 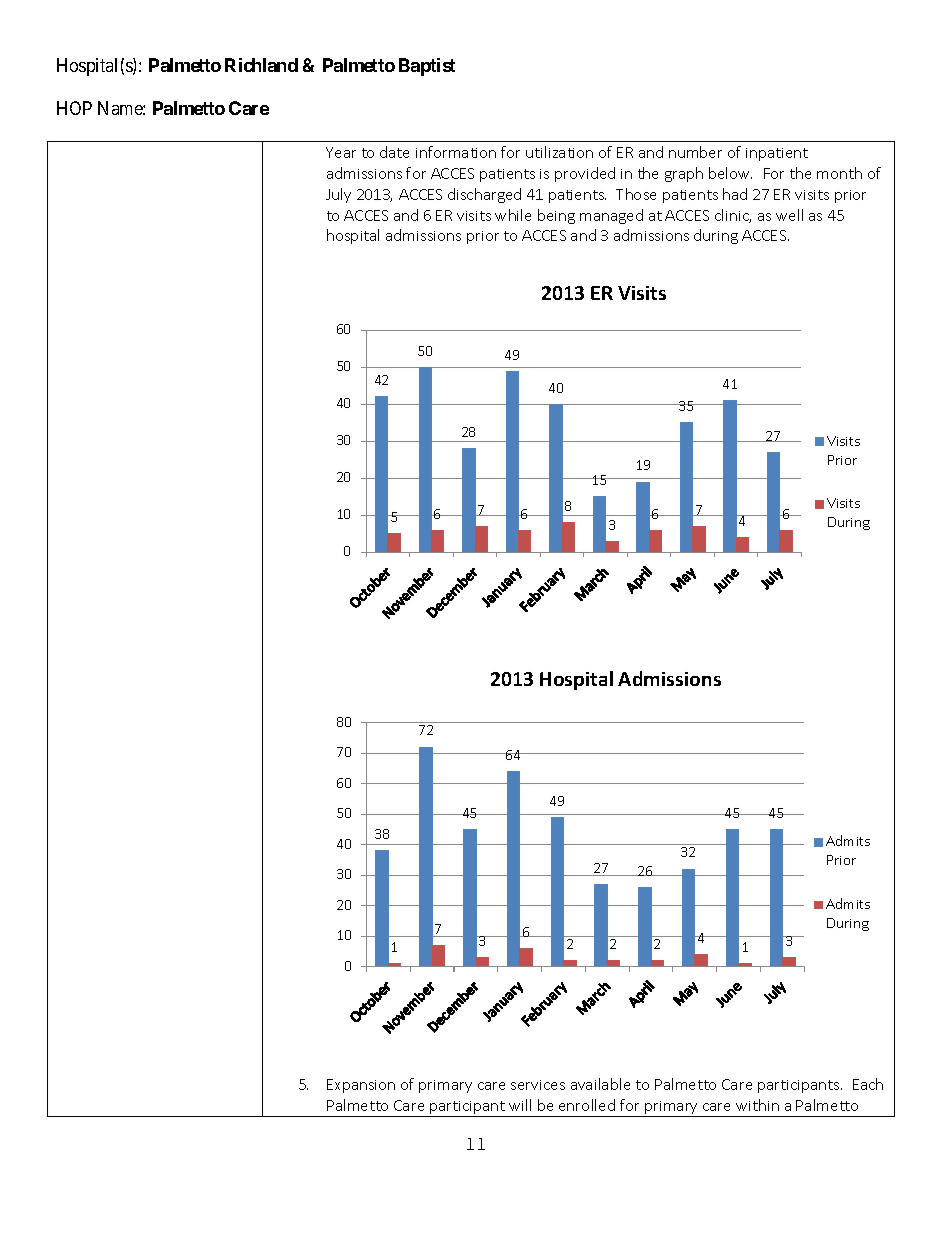 I want to click on July, so click(x=338, y=195).
